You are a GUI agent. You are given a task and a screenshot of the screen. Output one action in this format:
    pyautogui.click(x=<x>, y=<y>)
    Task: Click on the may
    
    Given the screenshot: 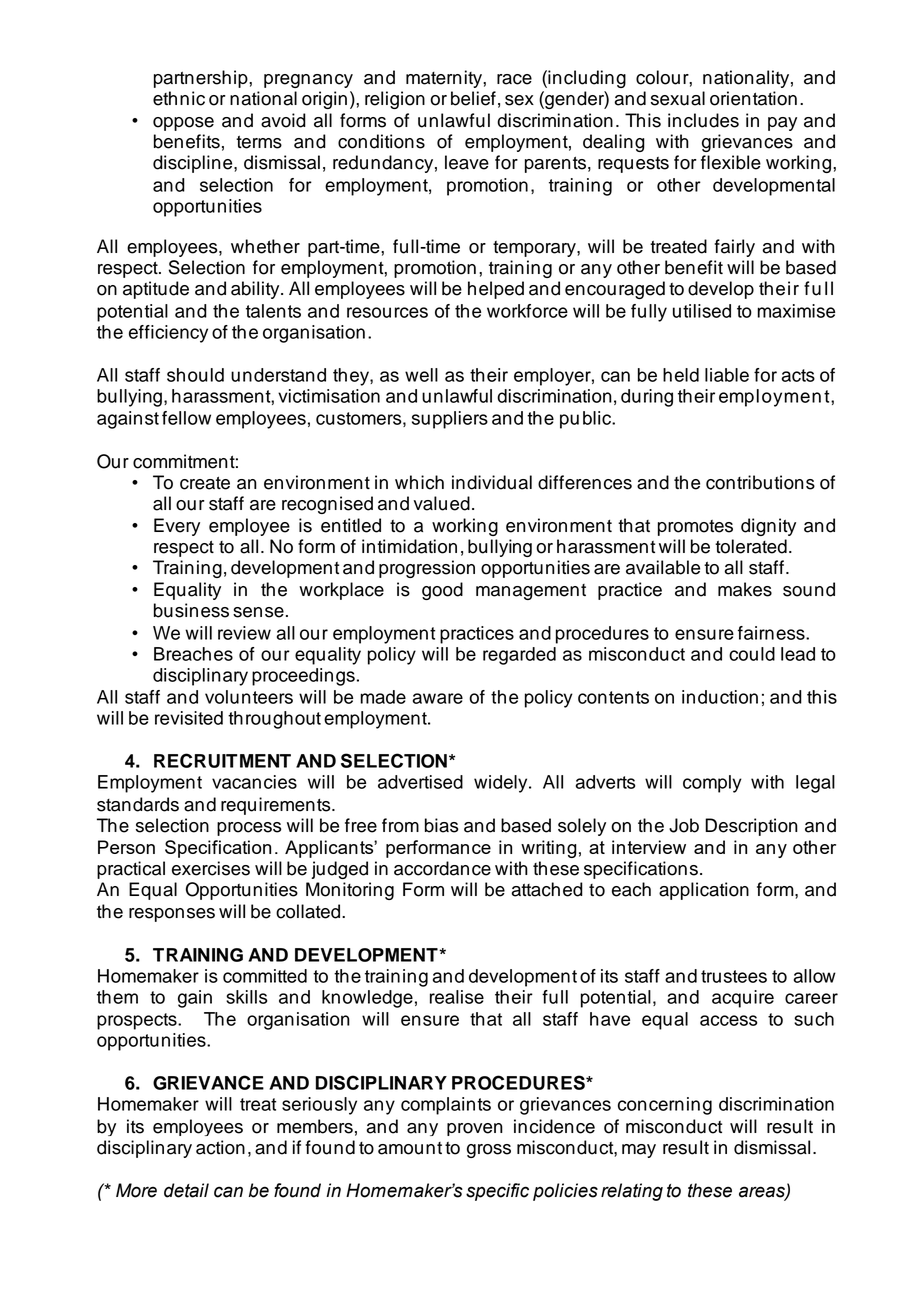 What is the action you would take?
    pyautogui.click(x=639, y=1151)
